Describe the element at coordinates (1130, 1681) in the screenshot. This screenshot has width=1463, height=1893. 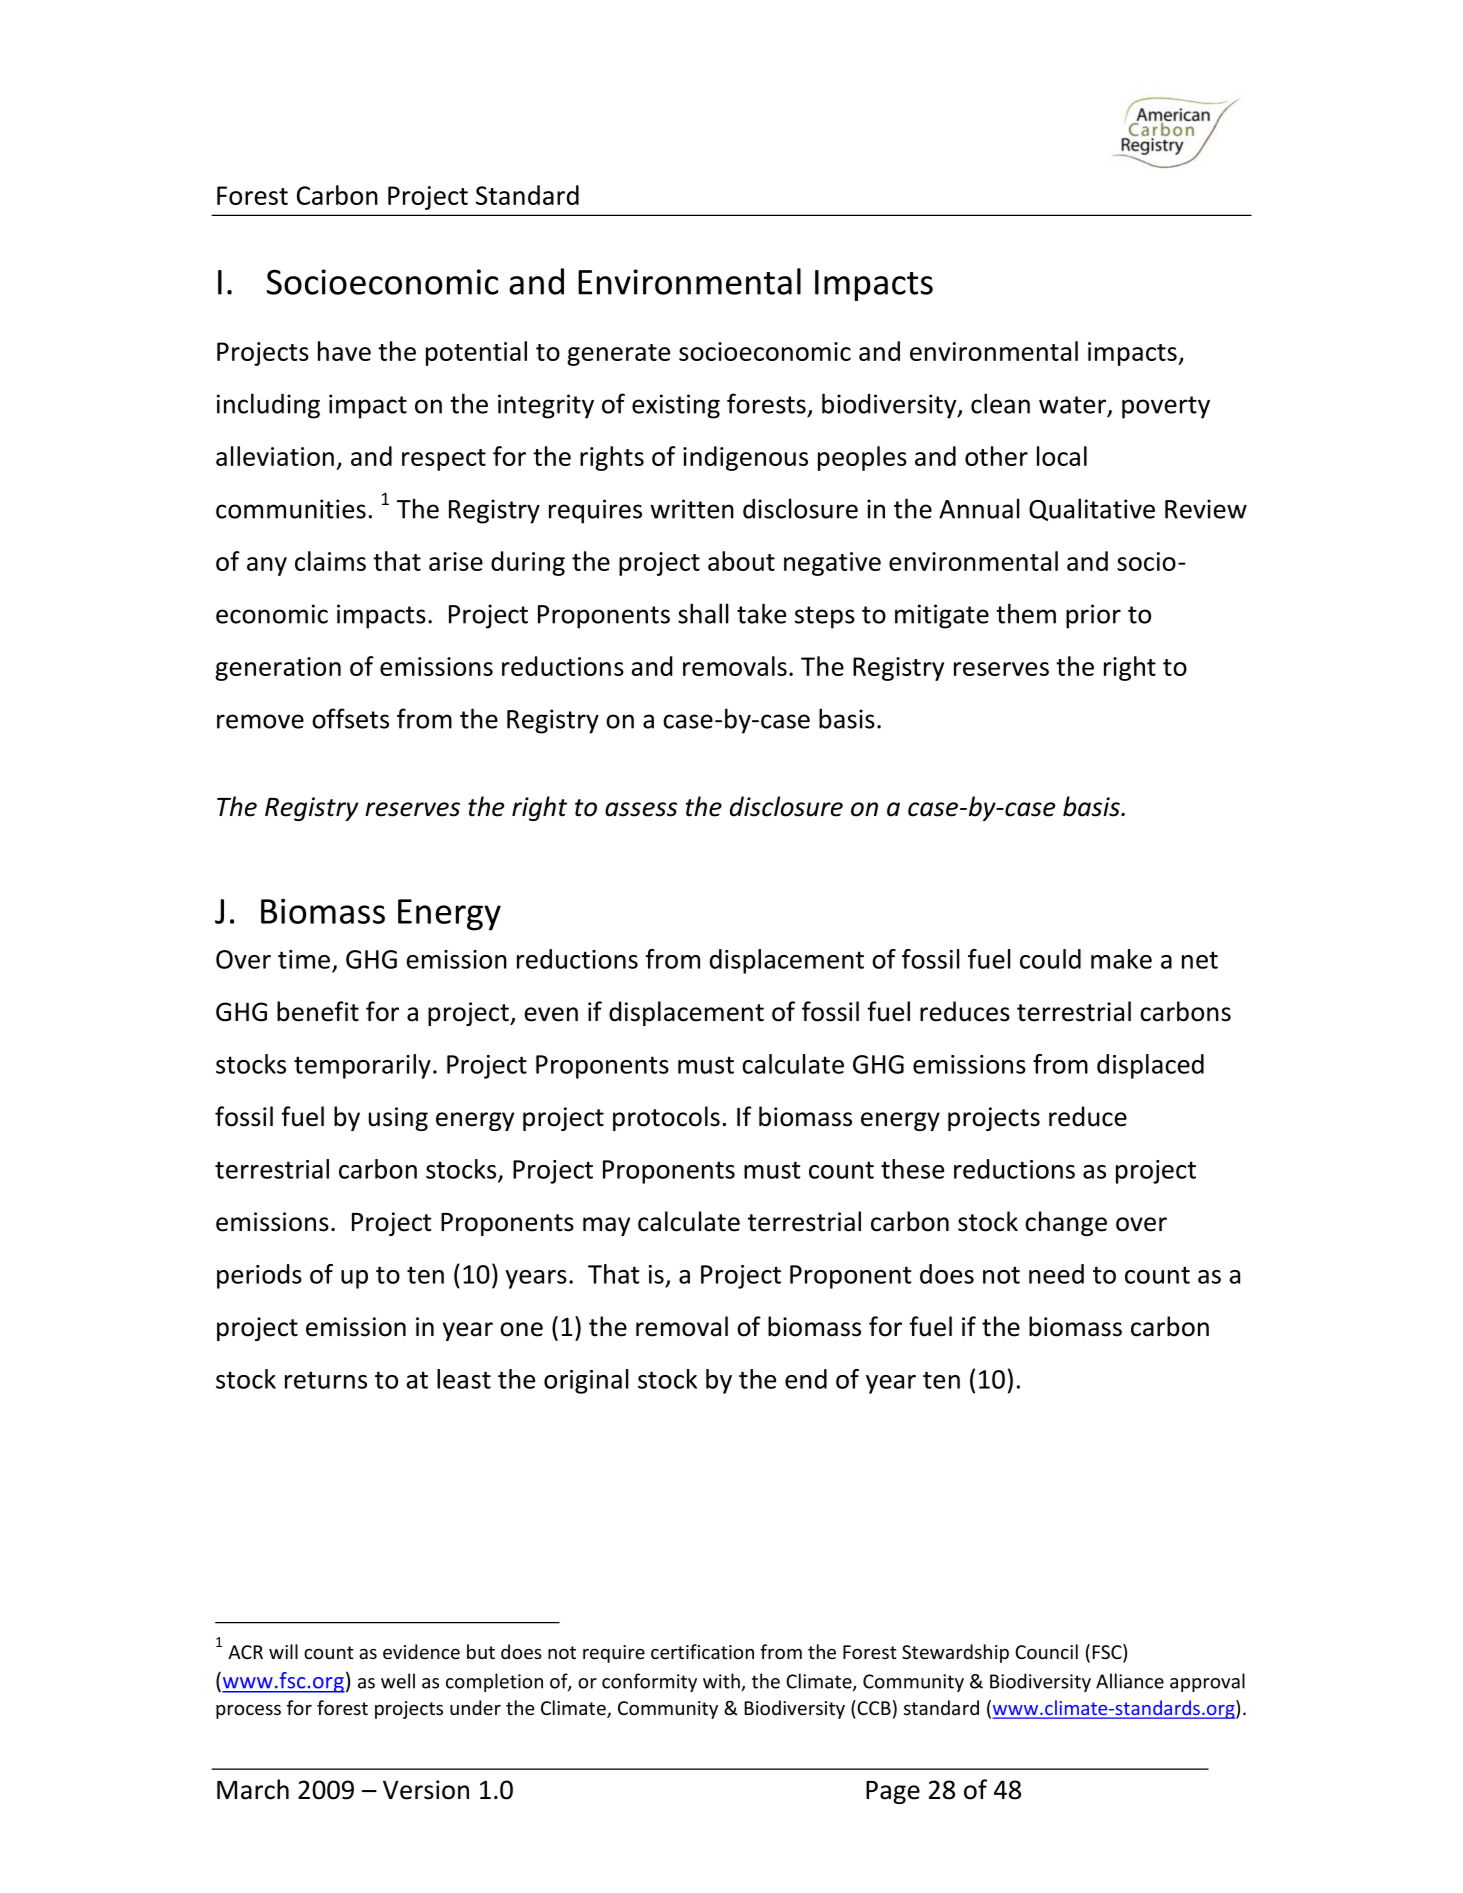
I see `Alliance` at that location.
